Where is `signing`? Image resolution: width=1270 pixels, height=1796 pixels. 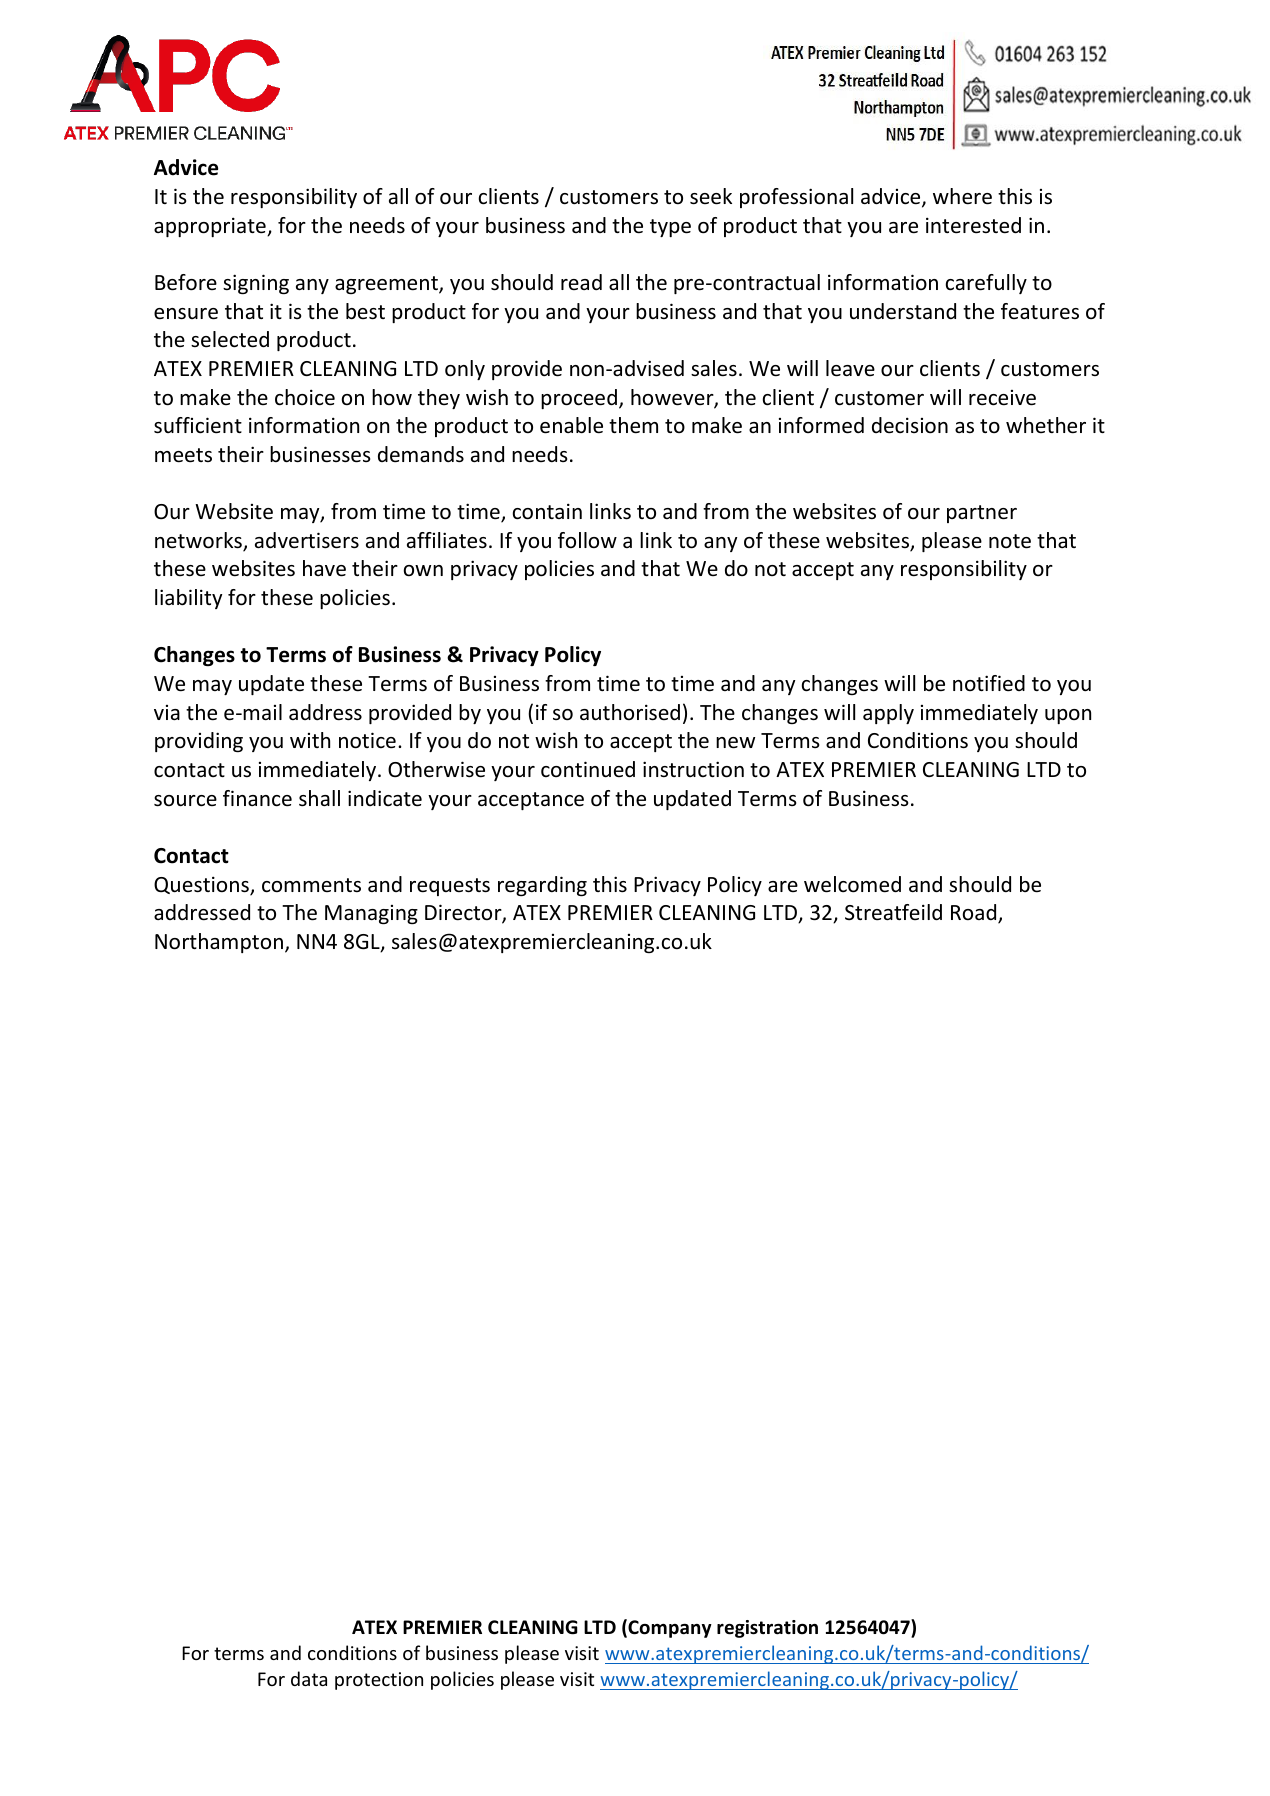
signing is located at coordinates (256, 284).
